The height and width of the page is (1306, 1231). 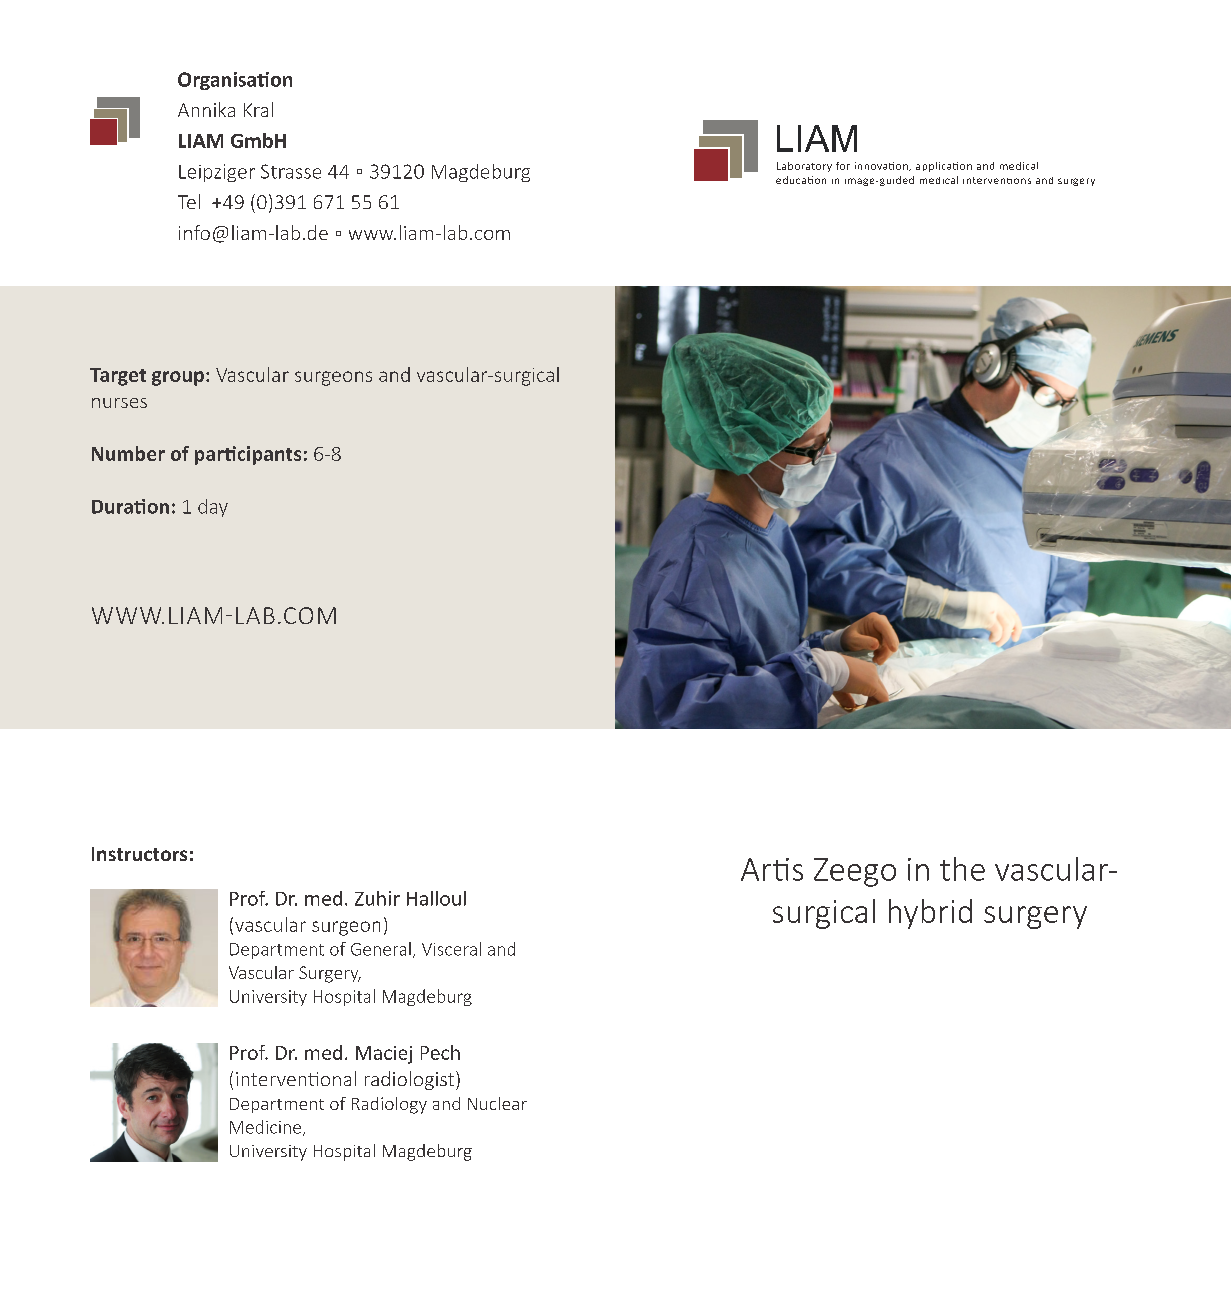 What do you see at coordinates (267, 1128) in the page?
I see `Medicine` at bounding box center [267, 1128].
